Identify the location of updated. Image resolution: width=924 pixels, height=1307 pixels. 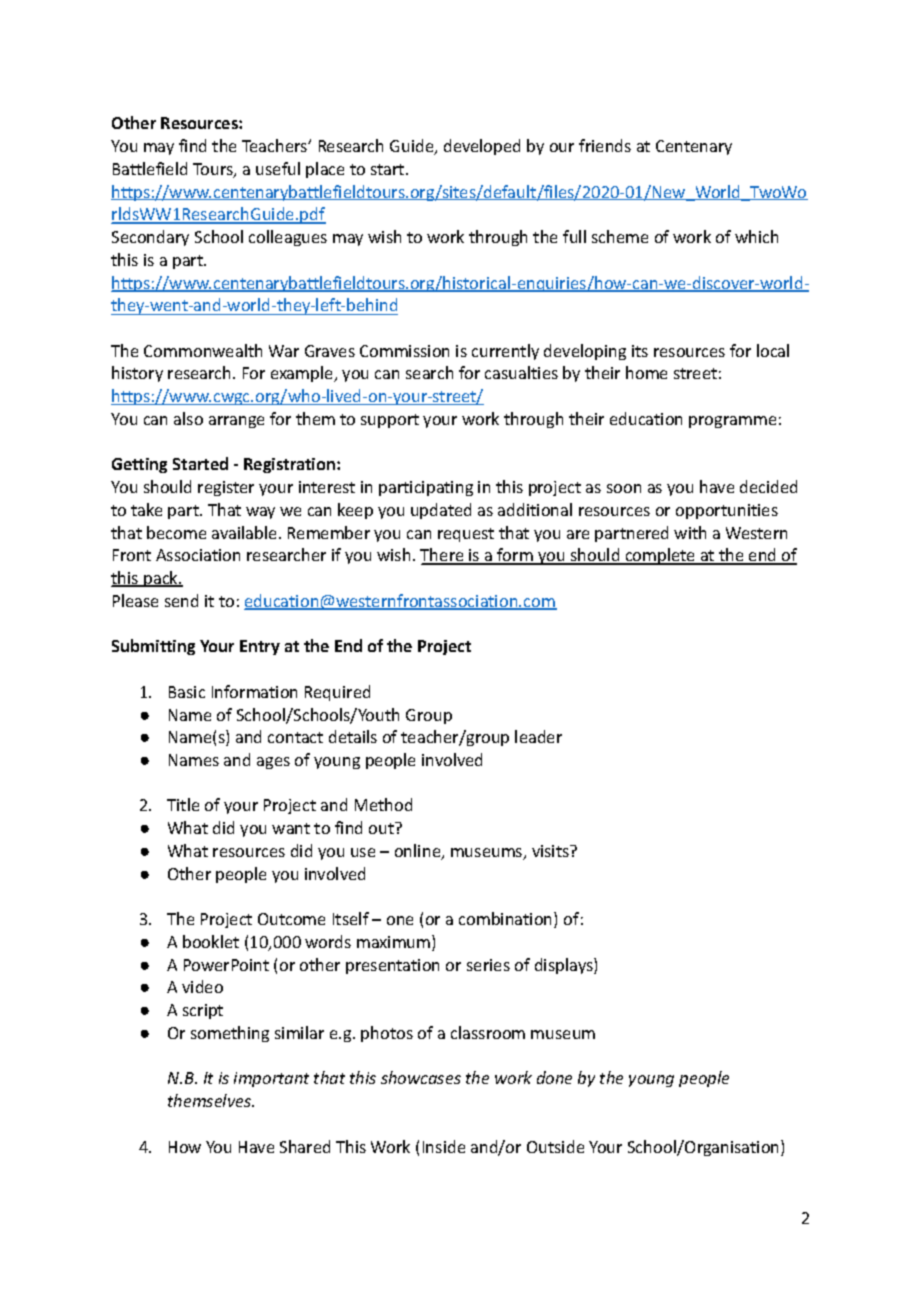
(441, 511).
